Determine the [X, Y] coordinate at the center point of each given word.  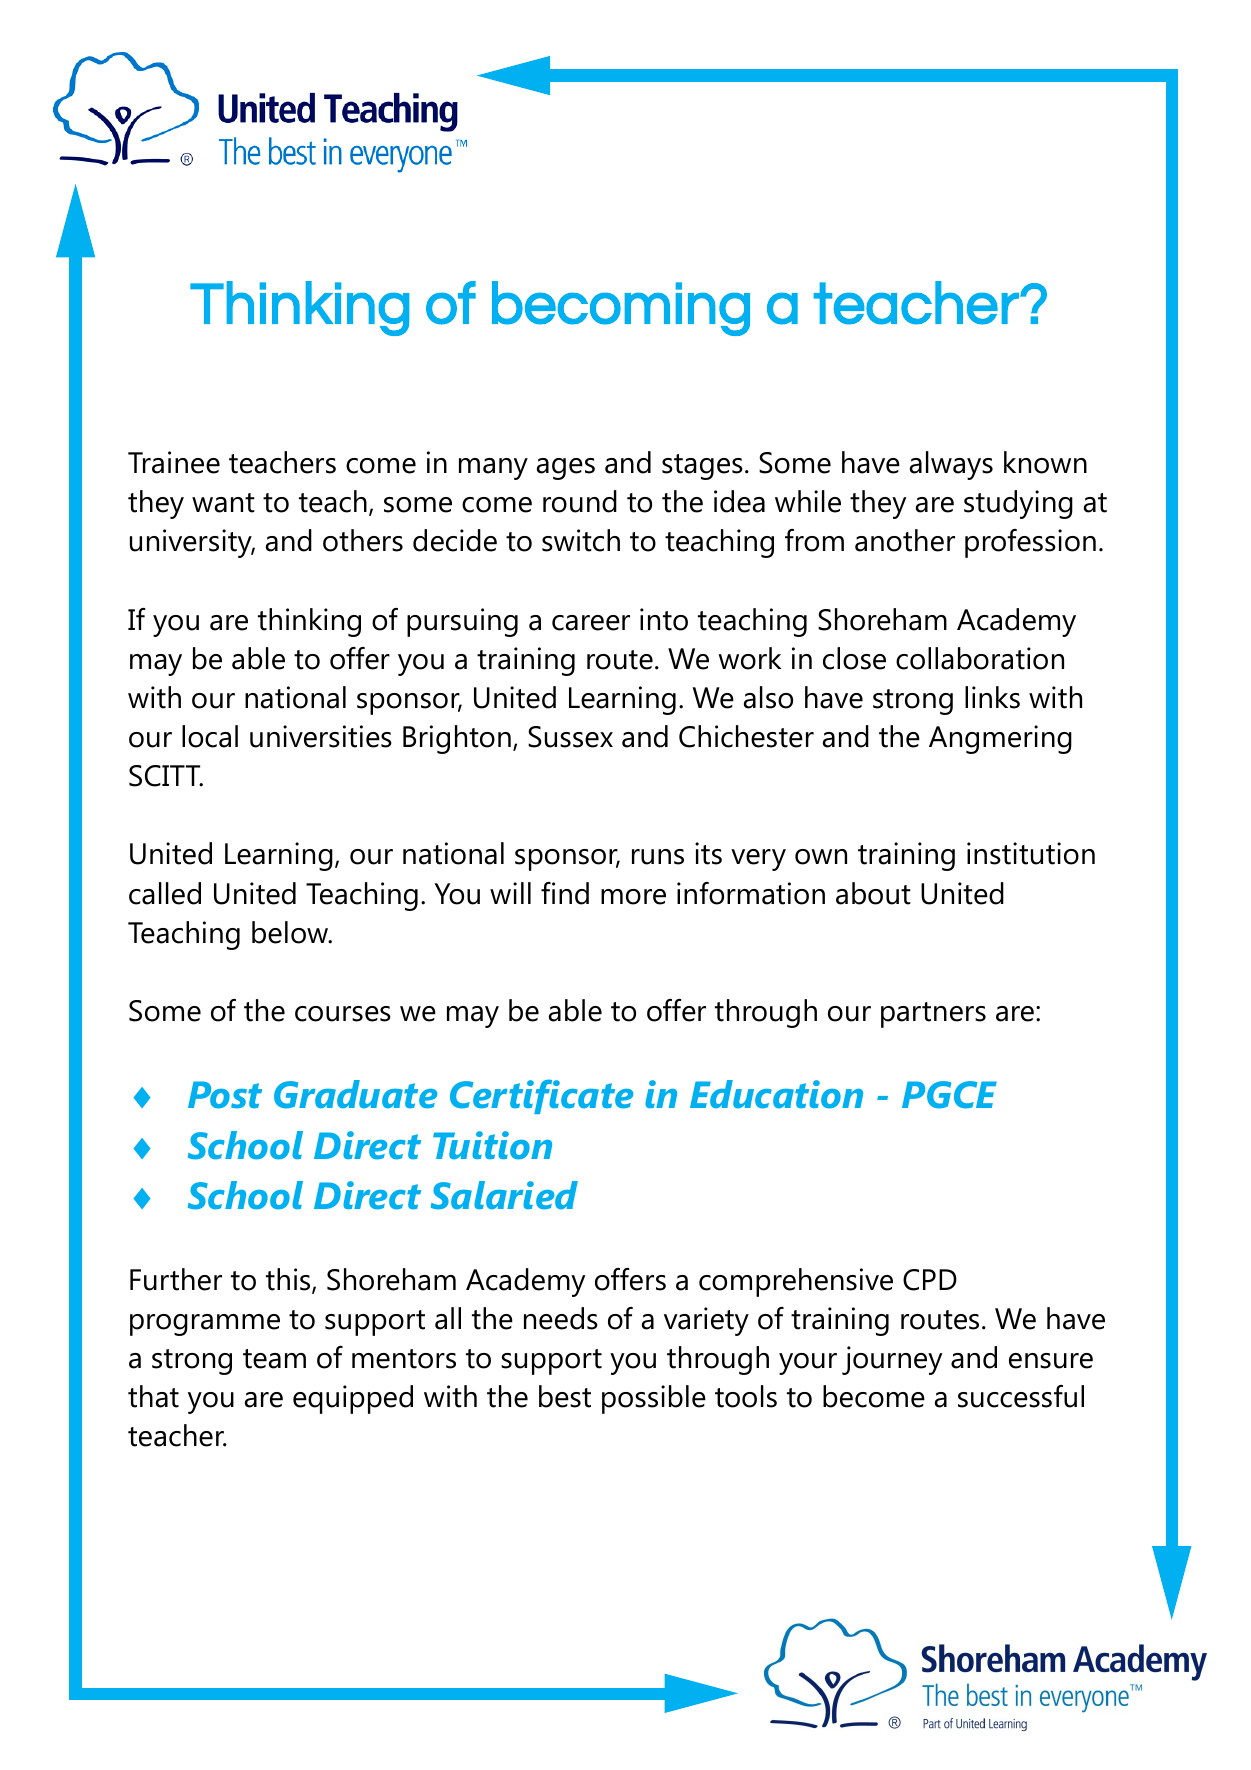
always [951, 465]
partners [933, 1015]
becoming [621, 308]
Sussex [570, 737]
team [274, 1359]
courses [343, 1014]
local [210, 736]
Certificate [541, 1096]
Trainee [174, 462]
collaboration [980, 658]
